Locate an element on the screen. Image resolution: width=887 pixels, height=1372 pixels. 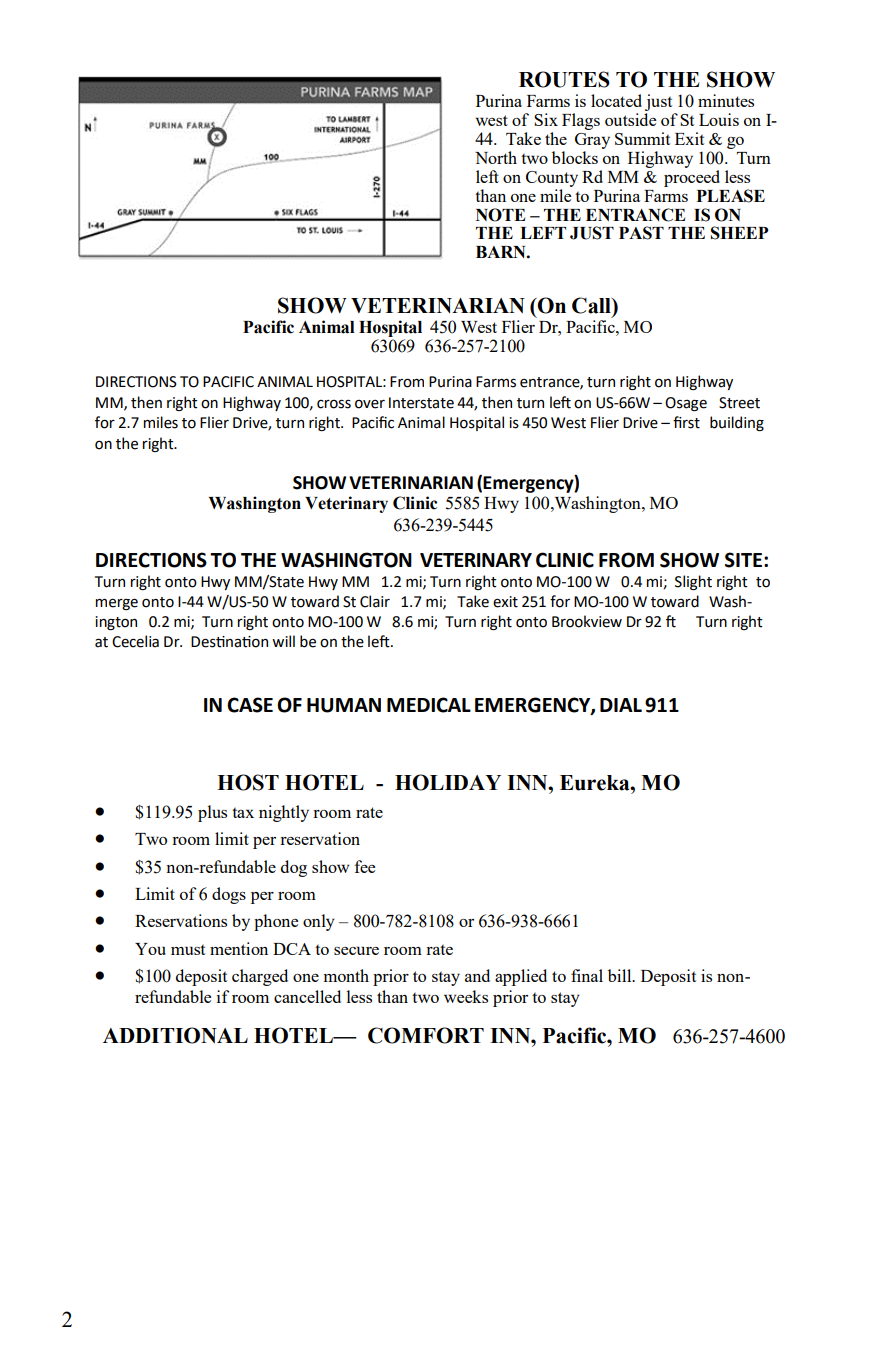
Osage is located at coordinates (686, 404).
